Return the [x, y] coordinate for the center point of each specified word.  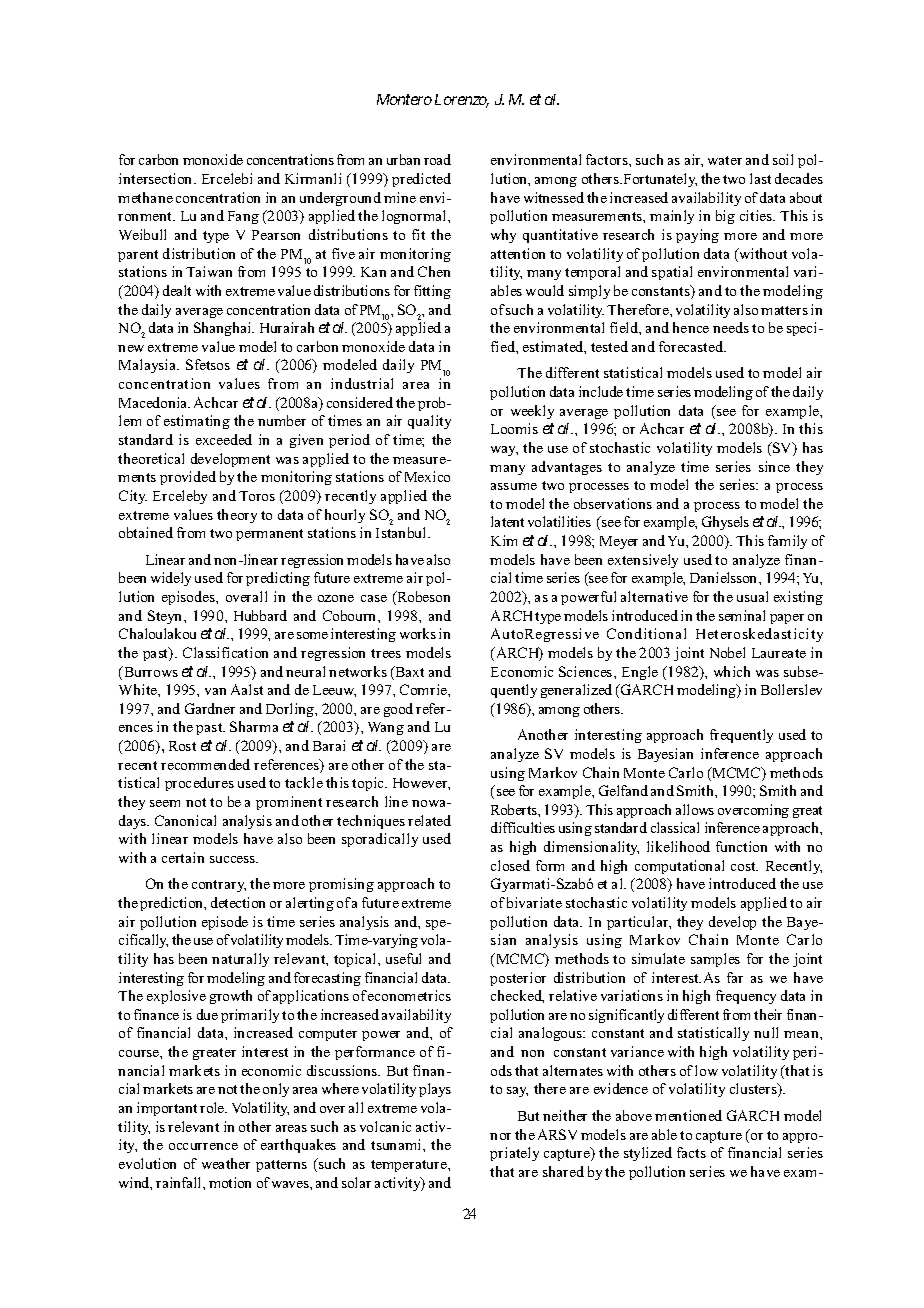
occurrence [203, 1146]
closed [510, 865]
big [725, 217]
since [774, 466]
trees [386, 653]
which [732, 671]
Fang [243, 217]
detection [238, 902]
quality [429, 422]
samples [715, 960]
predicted [421, 180]
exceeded [224, 439]
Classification [225, 652]
